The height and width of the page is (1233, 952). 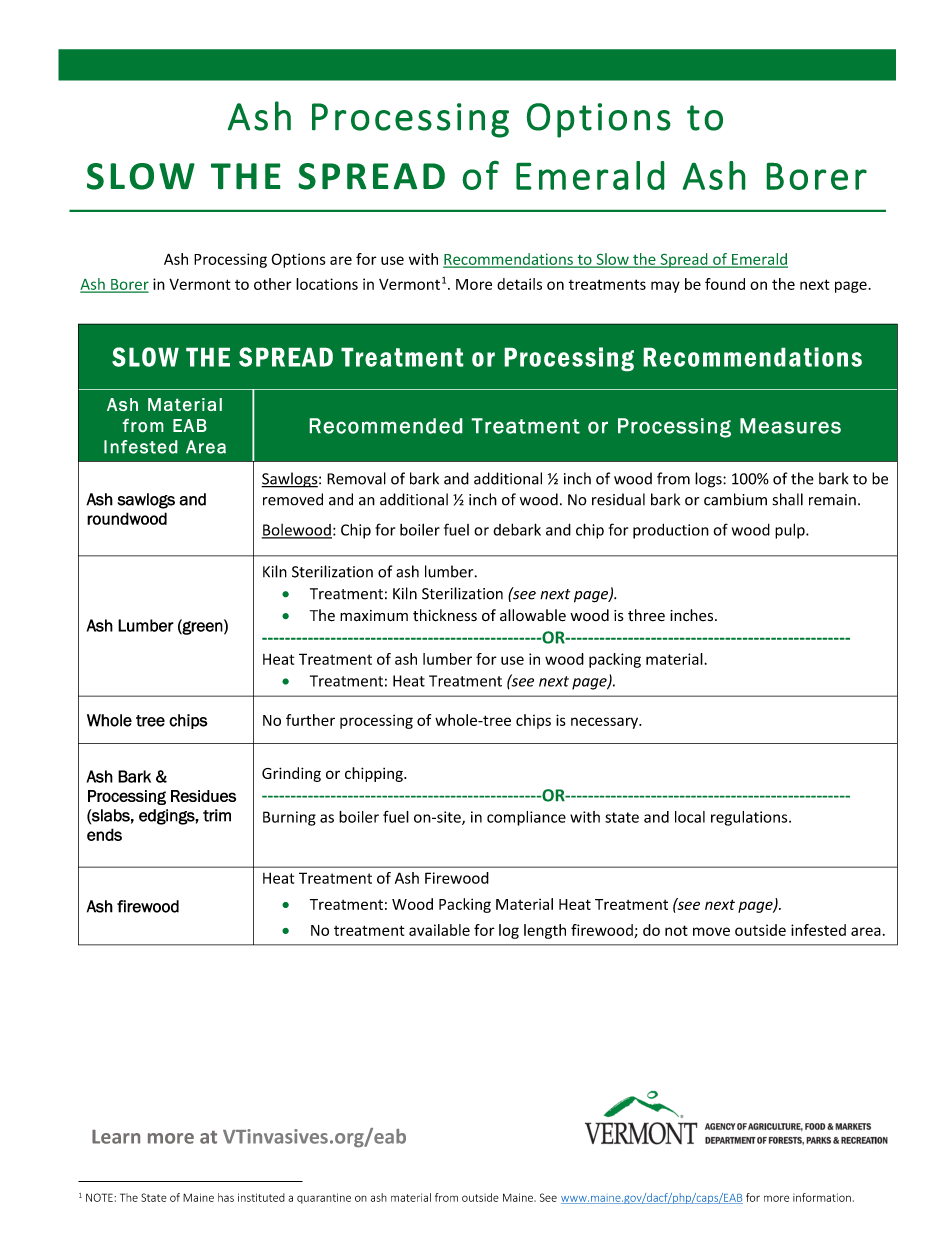 What do you see at coordinates (104, 834) in the page?
I see `ends` at bounding box center [104, 834].
